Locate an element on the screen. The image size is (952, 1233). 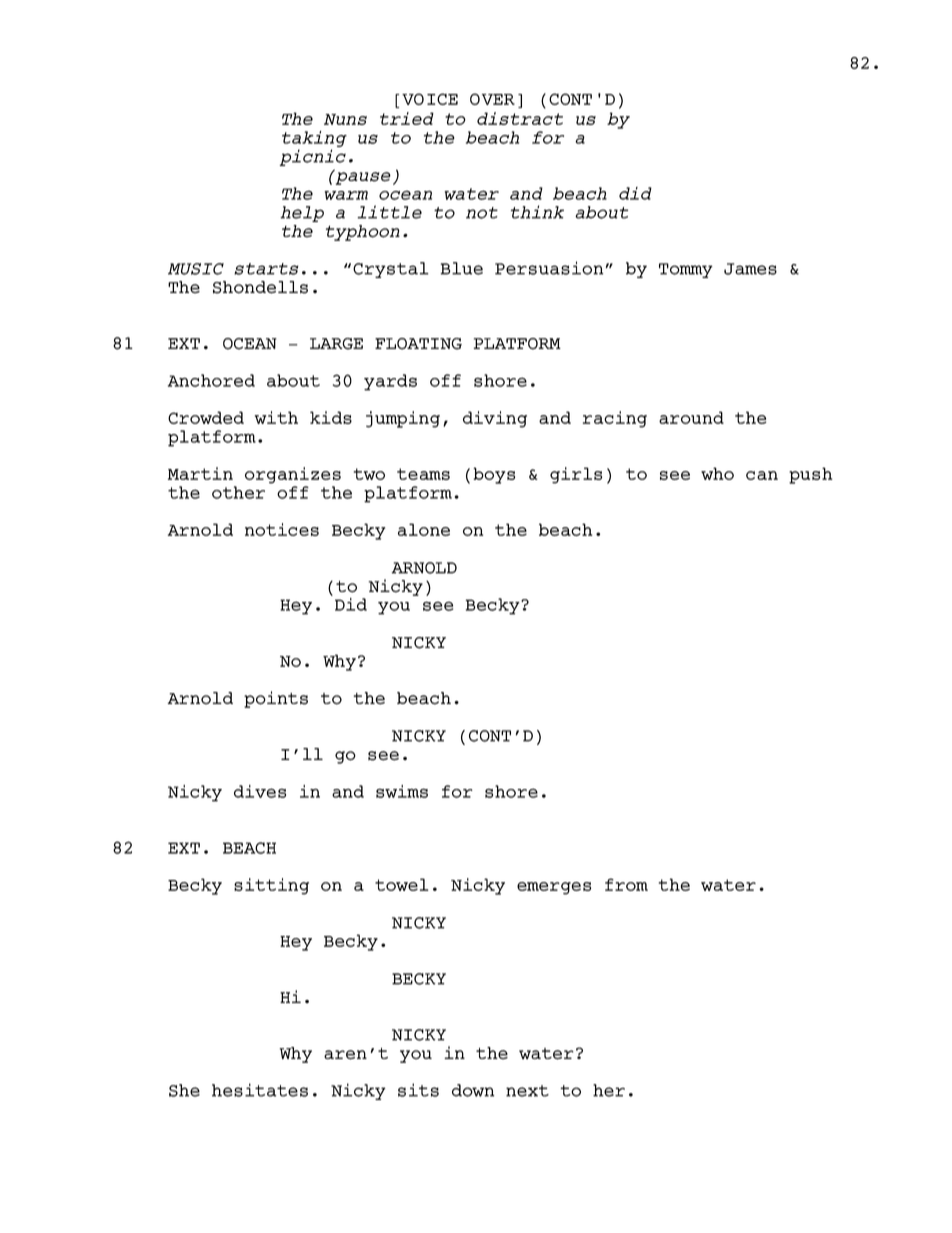
notices is located at coordinates (282, 529).
